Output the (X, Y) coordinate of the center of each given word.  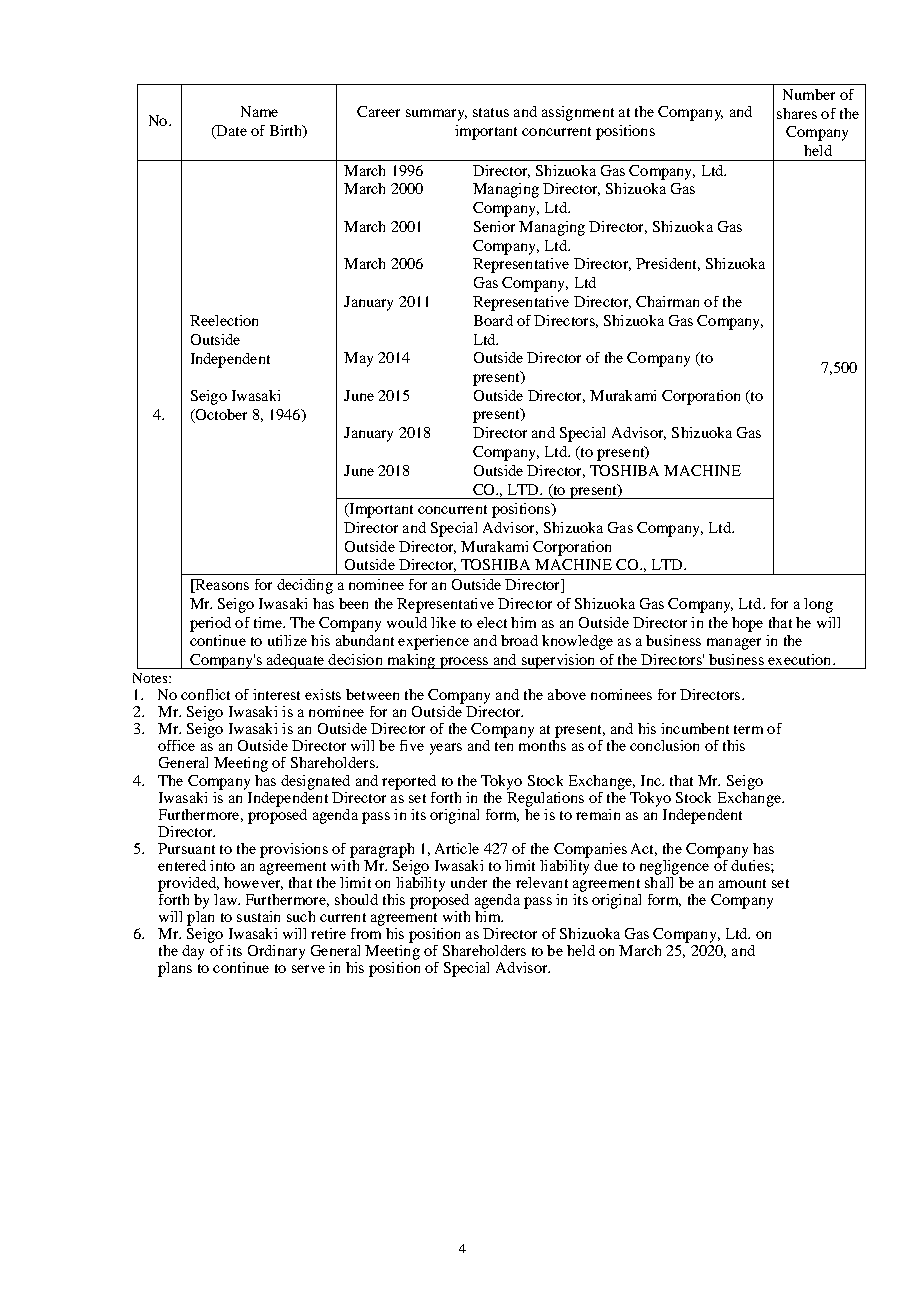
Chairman (667, 301)
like (443, 622)
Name (259, 111)
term (748, 729)
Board (493, 320)
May (358, 359)
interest (276, 694)
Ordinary (276, 952)
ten (504, 746)
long (818, 605)
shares (797, 113)
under (469, 882)
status (491, 112)
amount (742, 883)
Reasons (221, 584)
